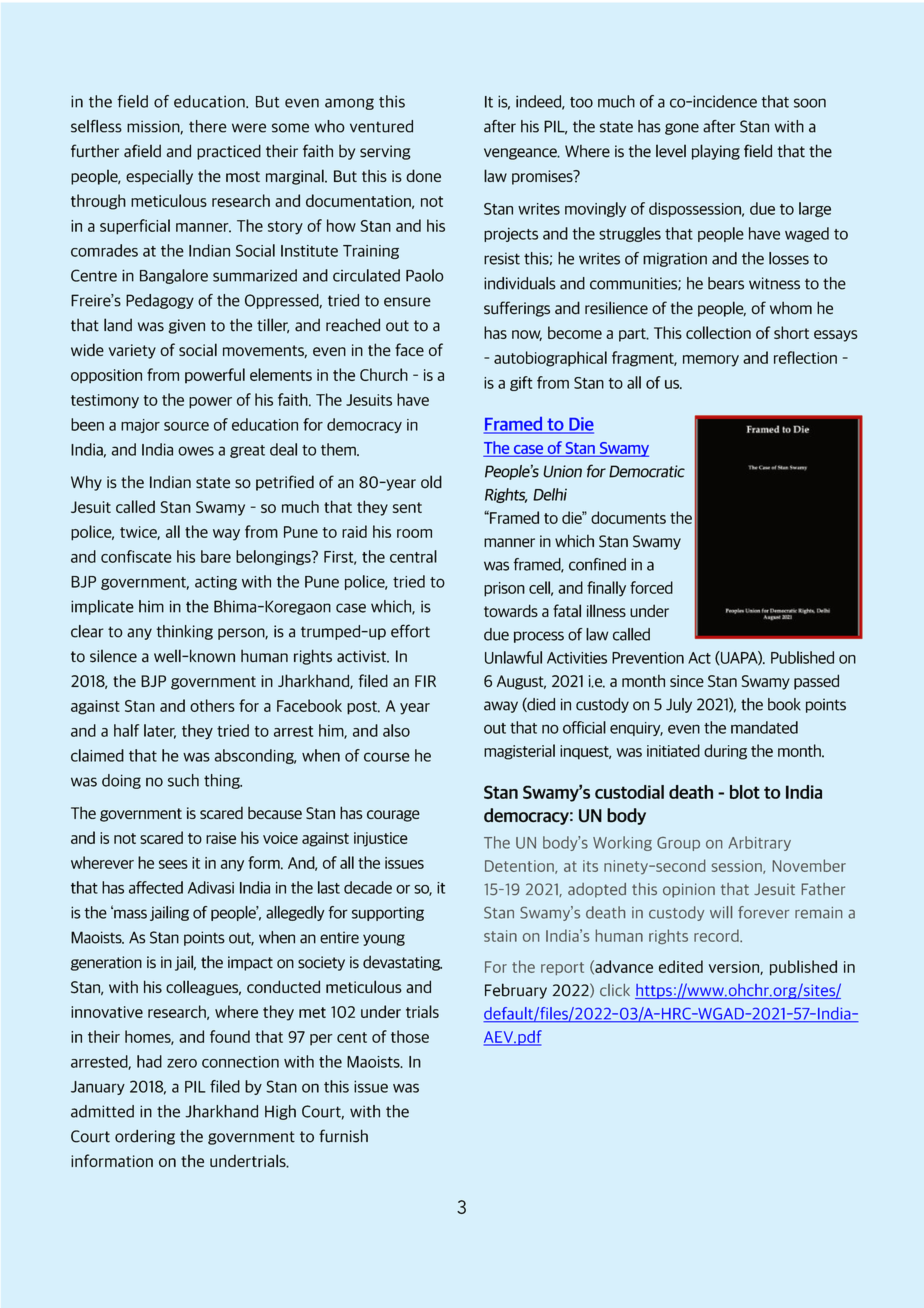 The image size is (924, 1308). What do you see at coordinates (716, 152) in the page?
I see `playing` at bounding box center [716, 152].
